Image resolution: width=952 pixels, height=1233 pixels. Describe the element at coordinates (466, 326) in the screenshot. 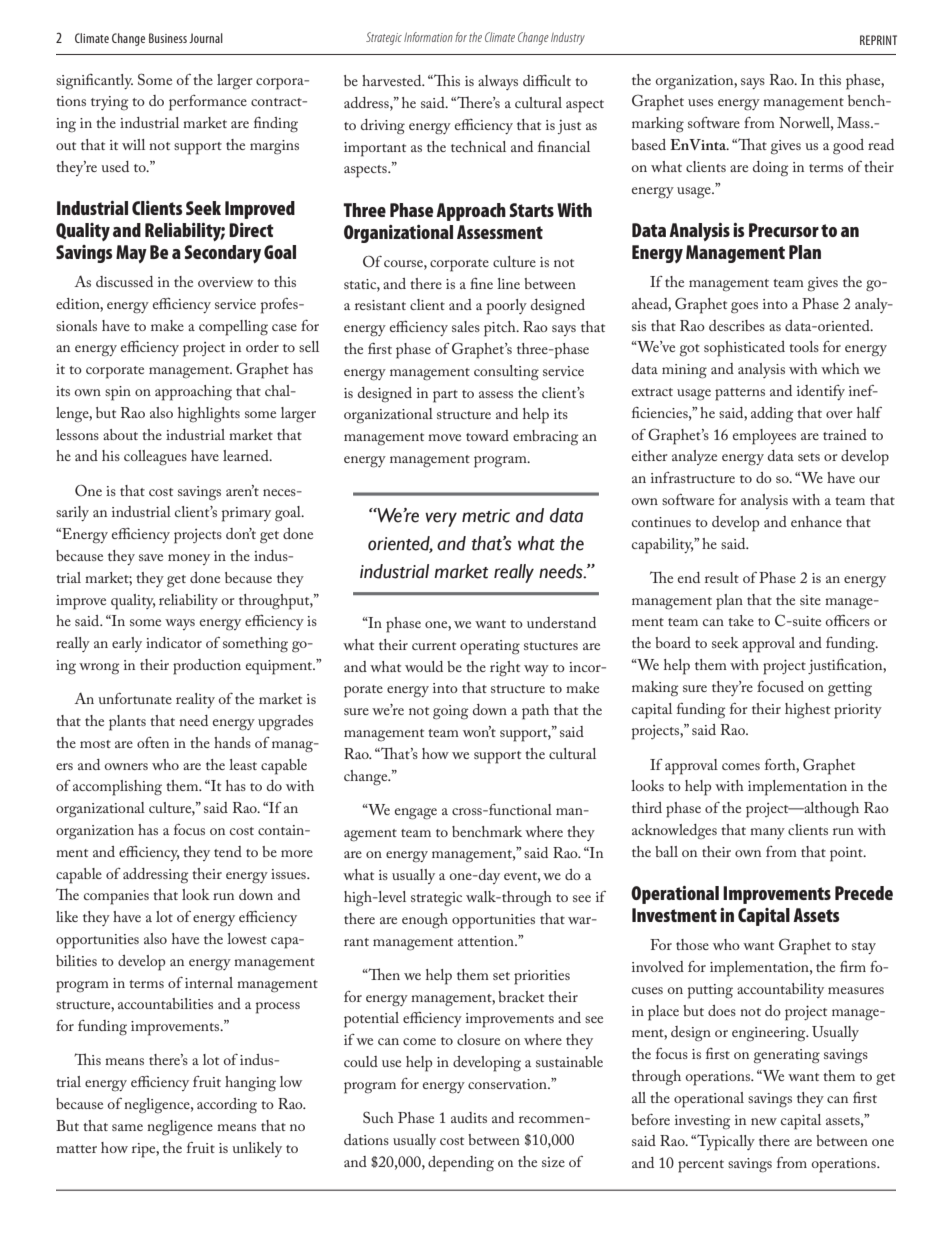

I see `sales` at that location.
